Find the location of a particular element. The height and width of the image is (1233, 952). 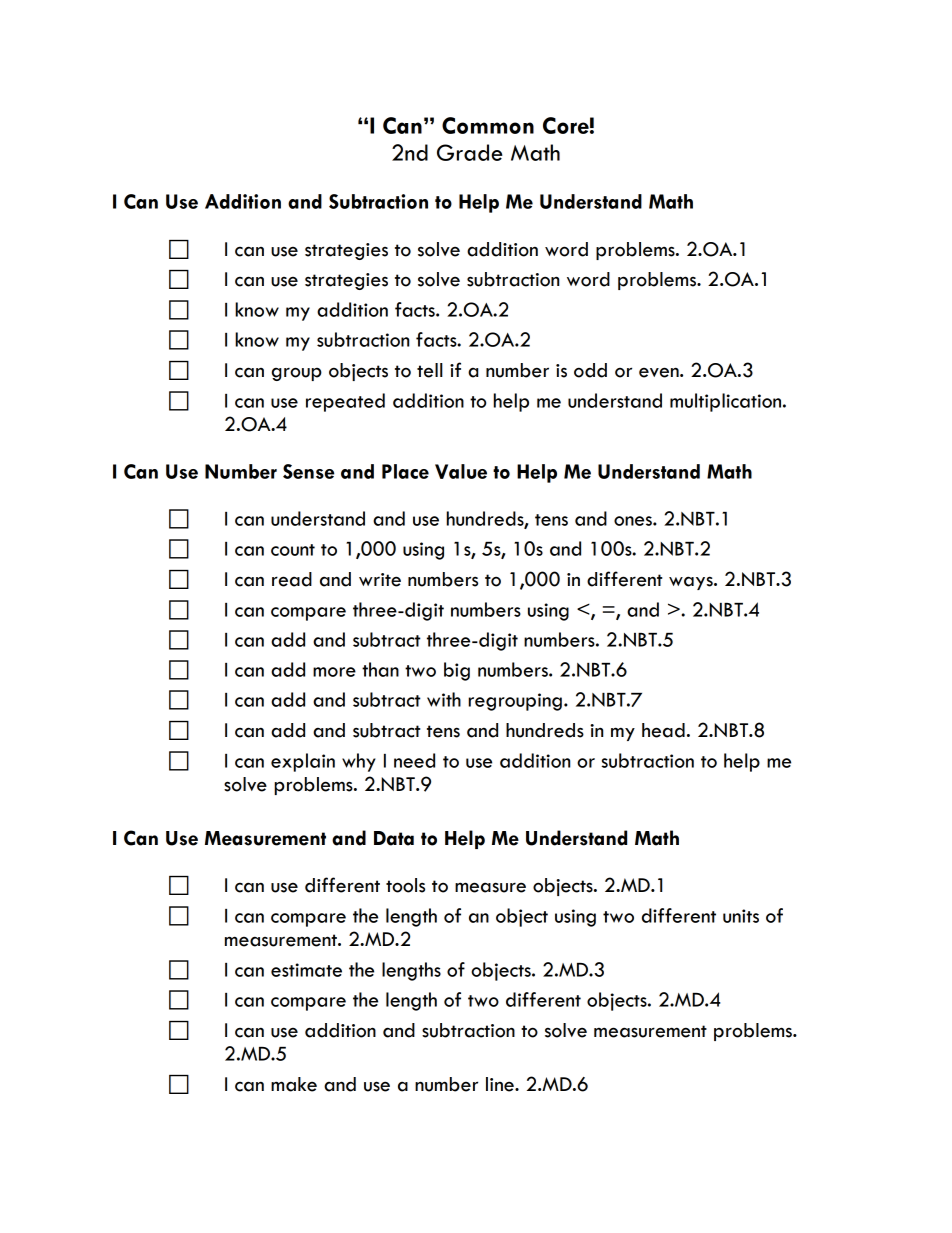

ones is located at coordinates (634, 521).
